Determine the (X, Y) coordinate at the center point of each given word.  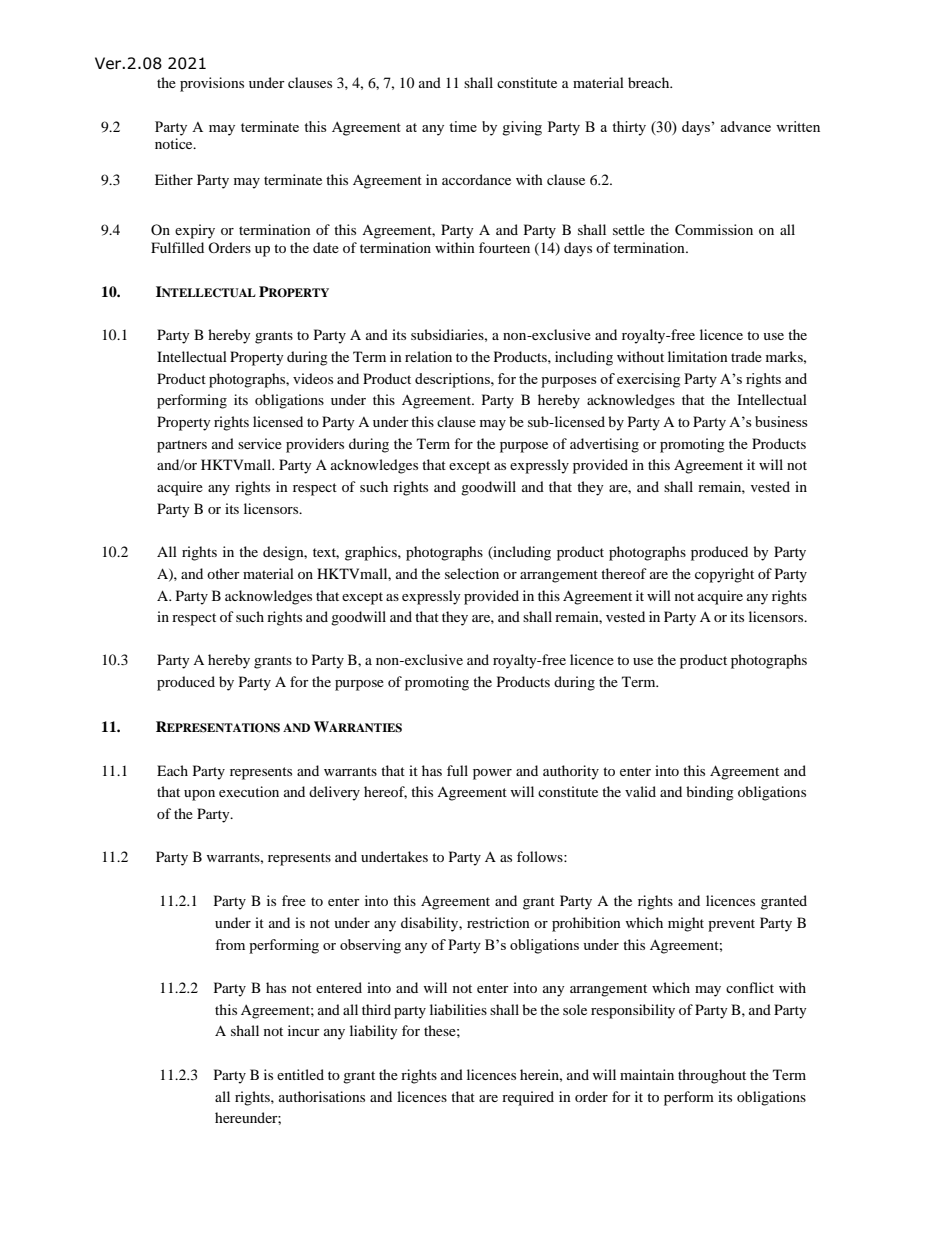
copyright (724, 575)
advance (745, 126)
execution (249, 791)
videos (313, 378)
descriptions (453, 380)
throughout (712, 1076)
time (463, 126)
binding (710, 793)
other (223, 573)
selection (472, 573)
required (528, 1098)
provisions (212, 84)
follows (541, 856)
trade (746, 356)
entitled (300, 1074)
